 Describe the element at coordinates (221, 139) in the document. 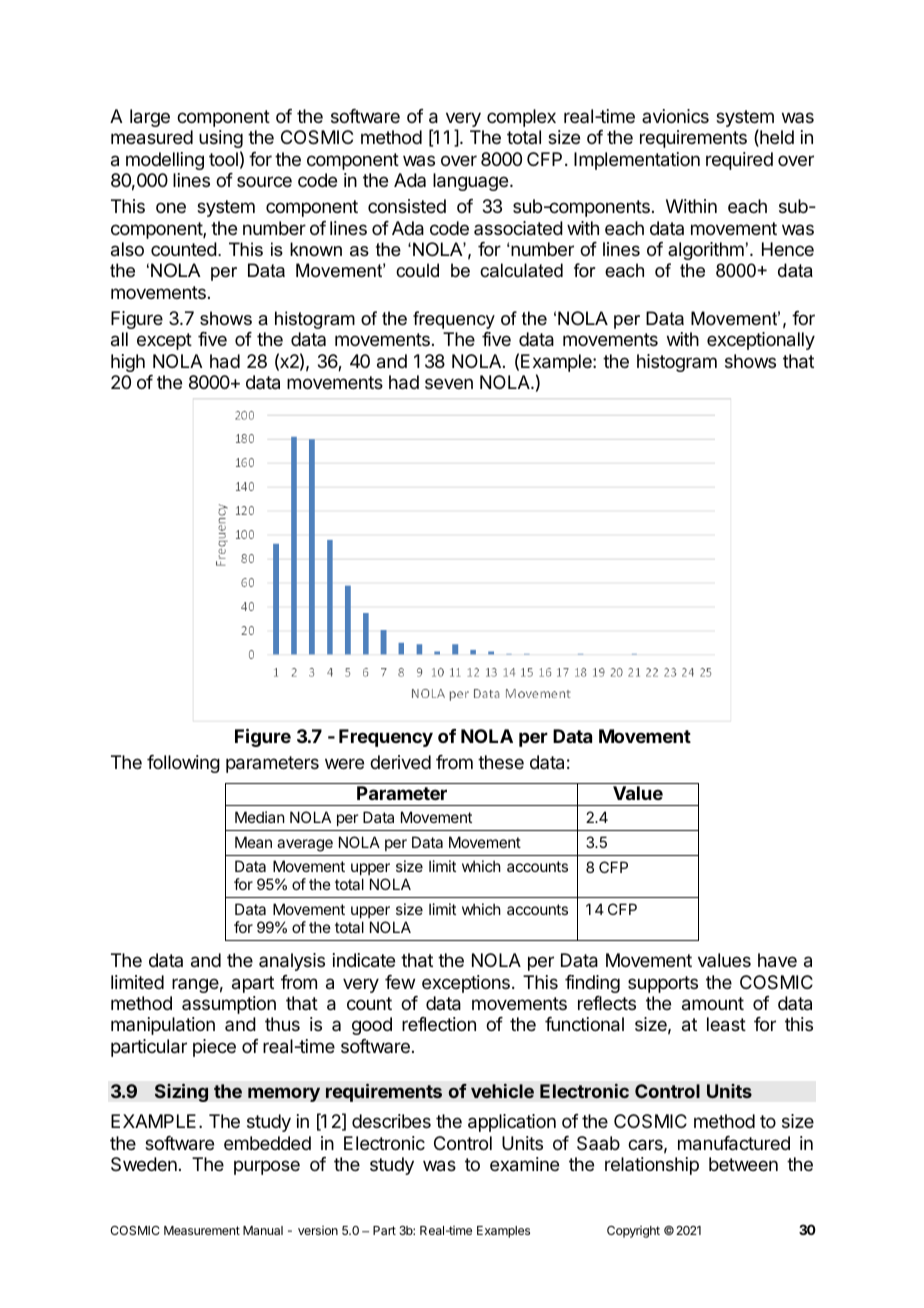

I see `using` at that location.
